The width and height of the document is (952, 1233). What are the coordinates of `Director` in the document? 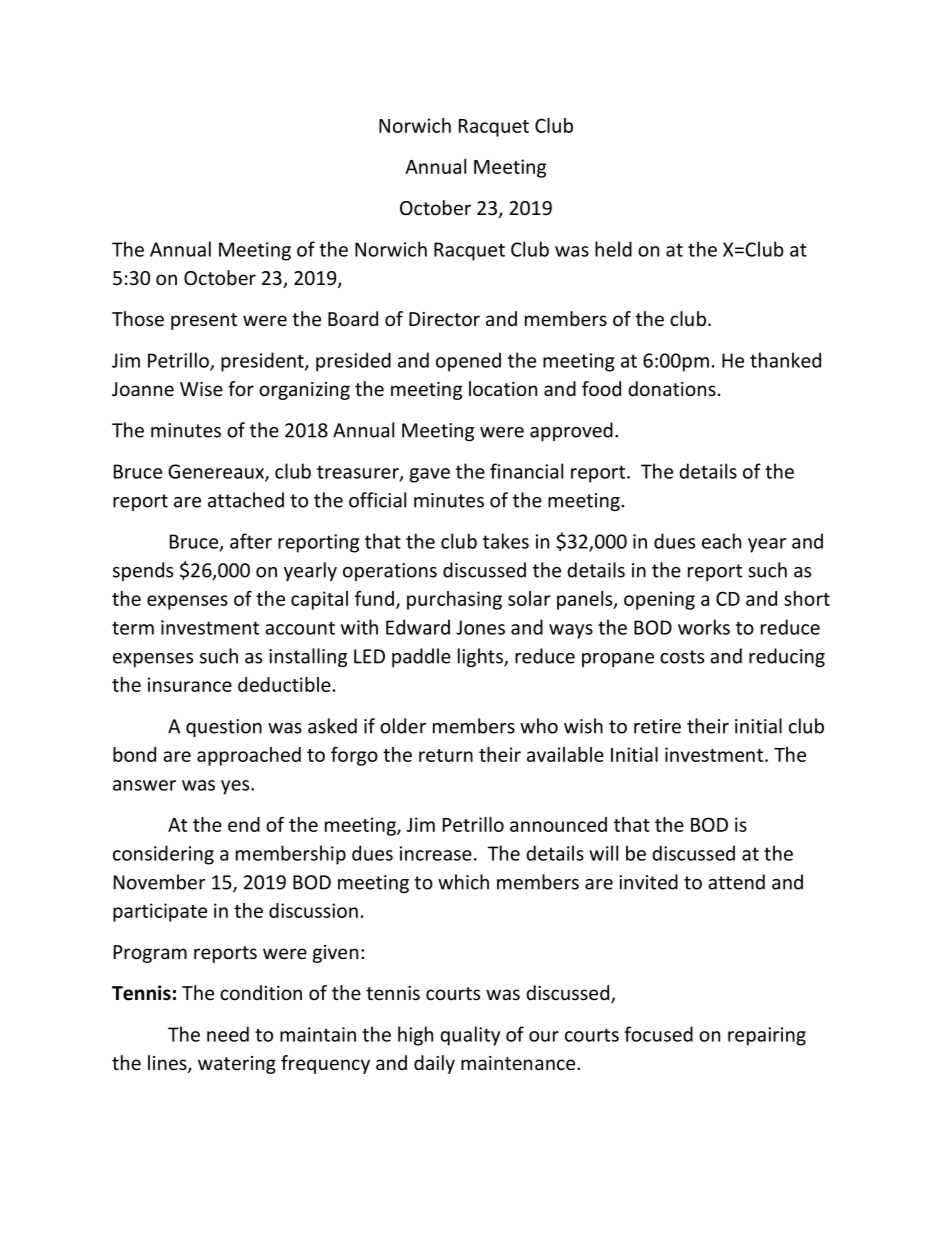 It's located at (444, 319).
